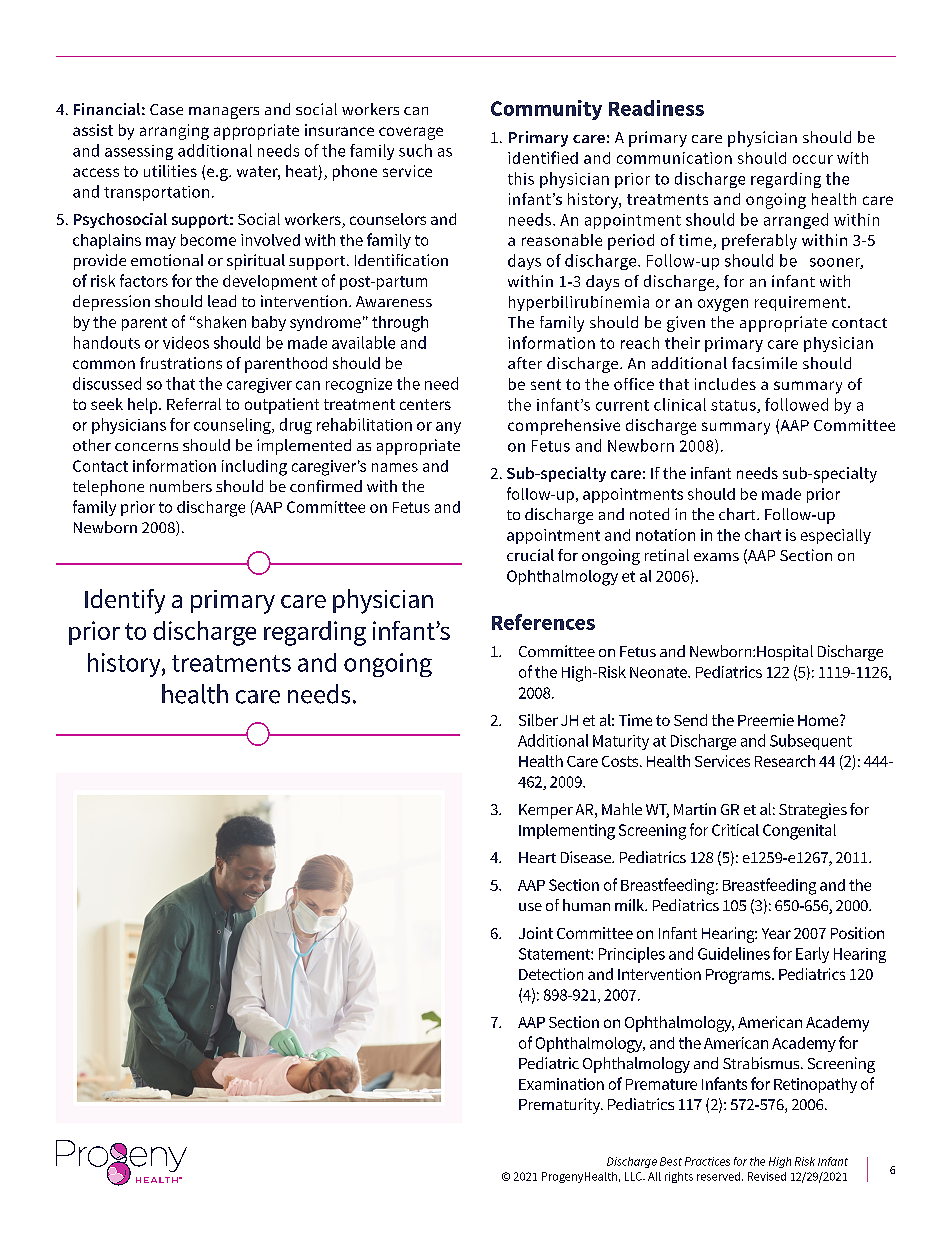 The image size is (952, 1233). What do you see at coordinates (764, 363) in the screenshot?
I see `facsimile` at bounding box center [764, 363].
